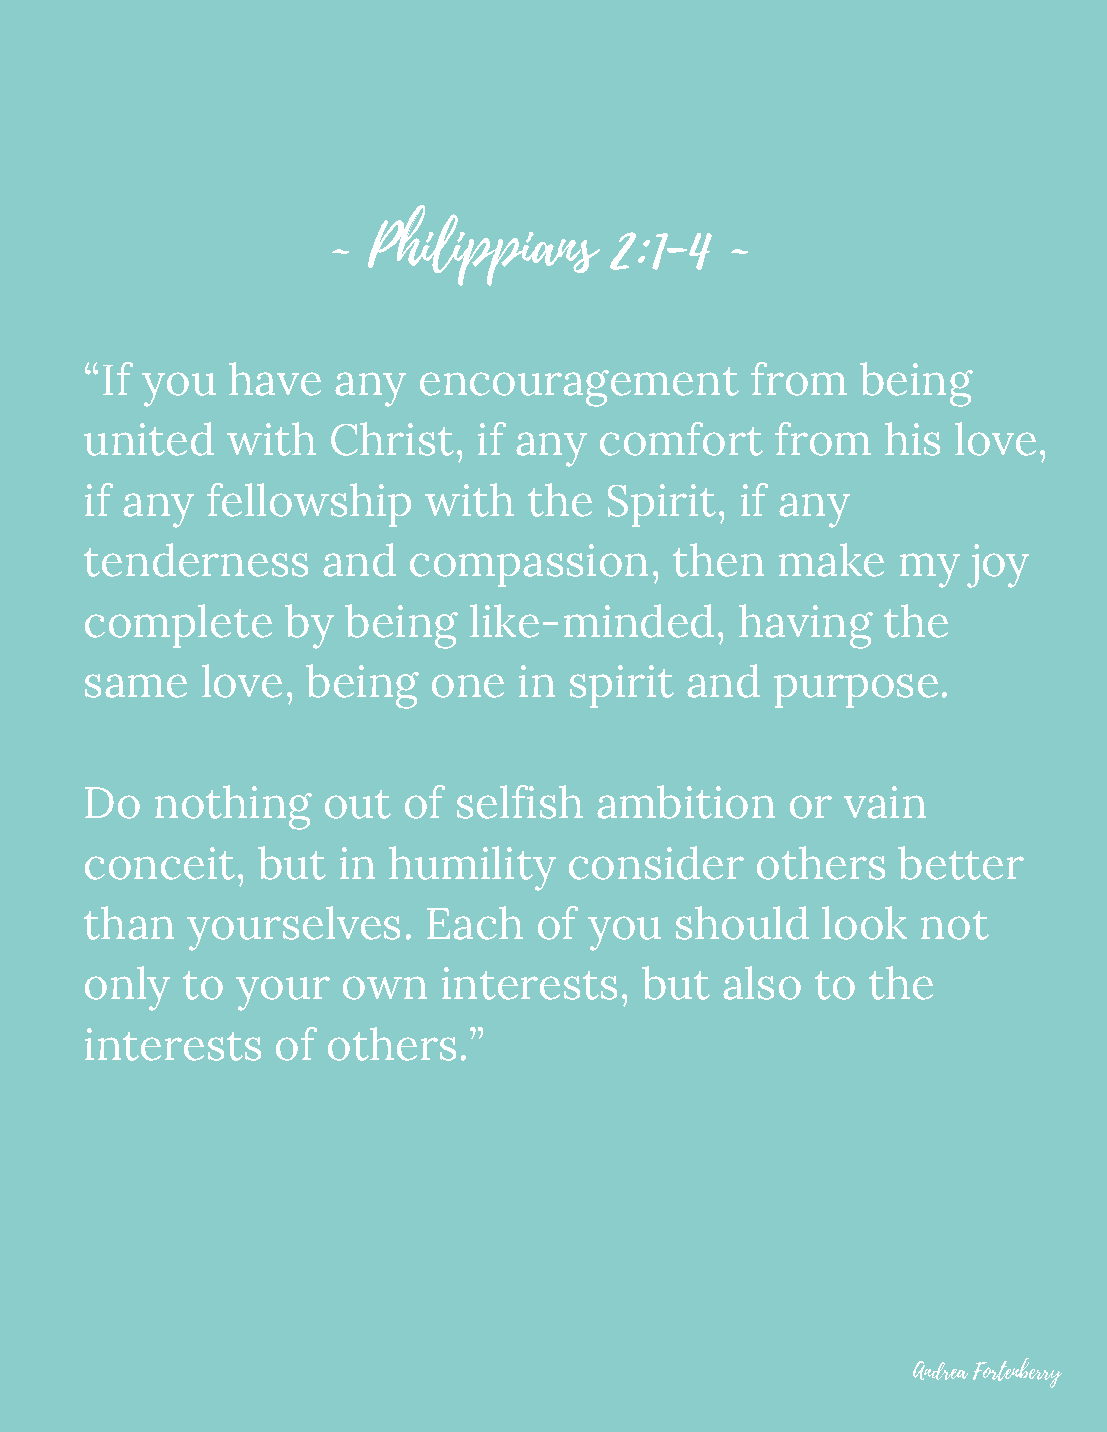  What do you see at coordinates (831, 560) in the document?
I see `make` at bounding box center [831, 560].
